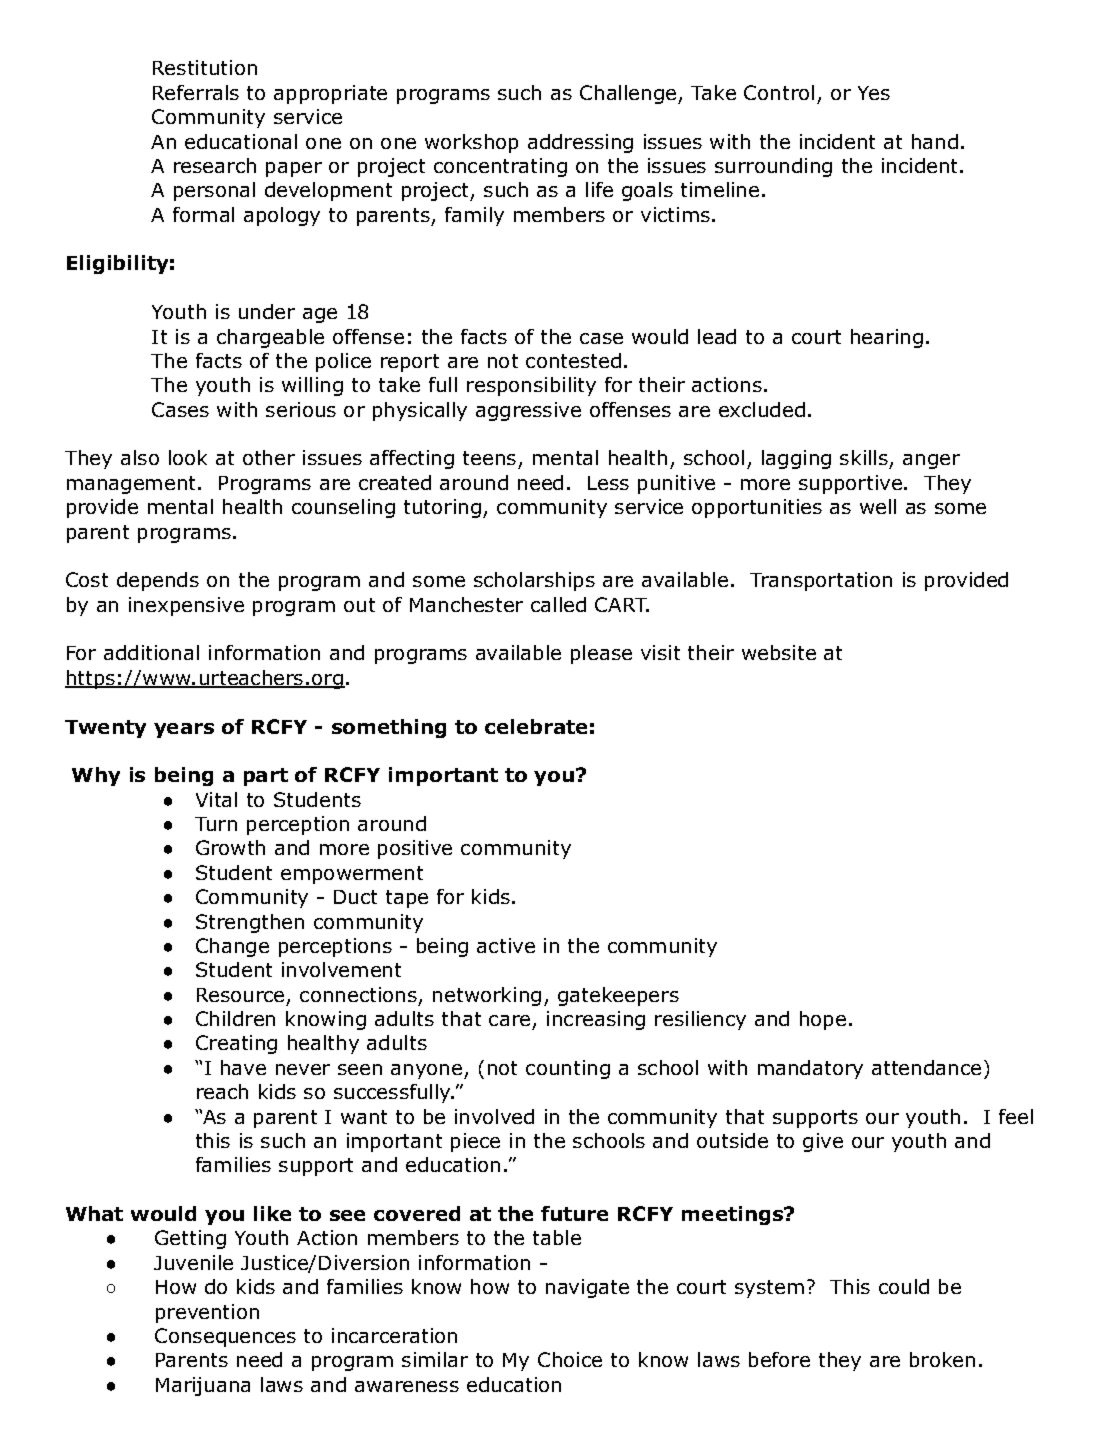 This screenshot has height=1430, width=1105. What do you see at coordinates (580, 143) in the screenshot?
I see `addressing` at bounding box center [580, 143].
